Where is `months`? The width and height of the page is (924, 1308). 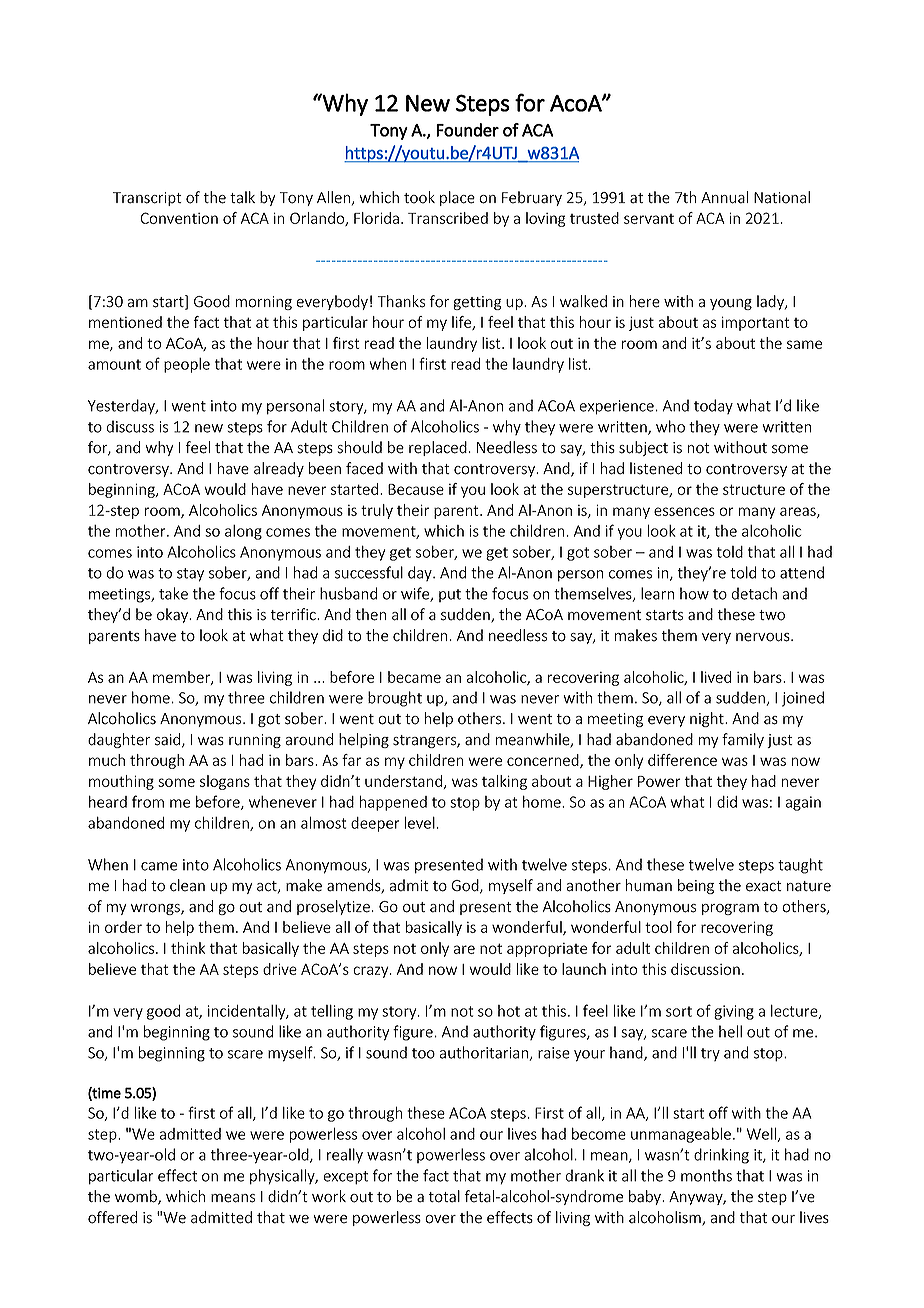 months is located at coordinates (706, 1175).
